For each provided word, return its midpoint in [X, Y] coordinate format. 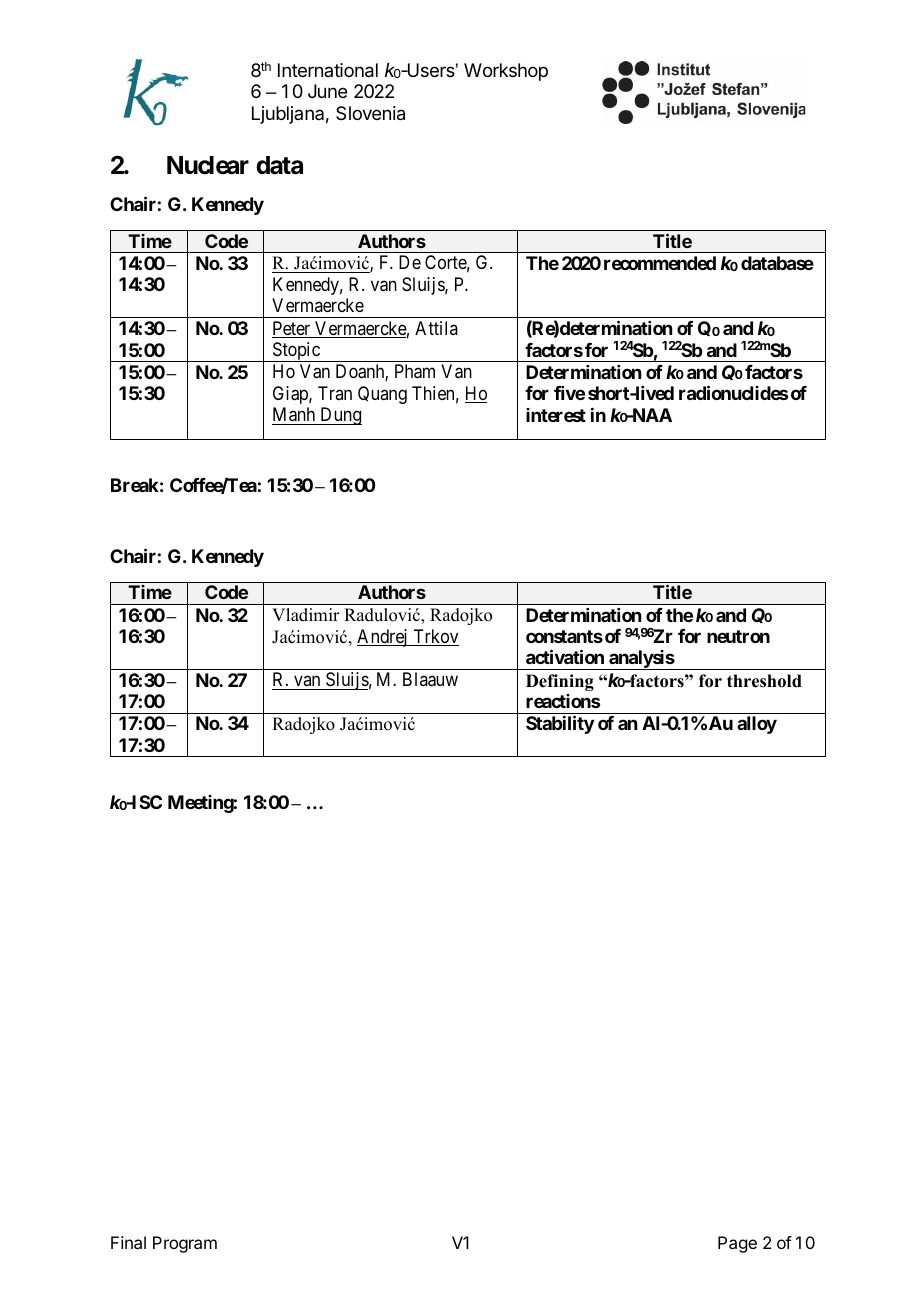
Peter [292, 329]
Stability [560, 724]
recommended [660, 263]
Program [185, 1244]
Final [128, 1242]
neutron [738, 636]
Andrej [383, 638]
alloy [757, 725]
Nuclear [208, 165]
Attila [436, 328]
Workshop [506, 72]
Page [737, 1244]
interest [556, 415]
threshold [764, 681]
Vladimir [306, 615]
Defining [560, 682]
